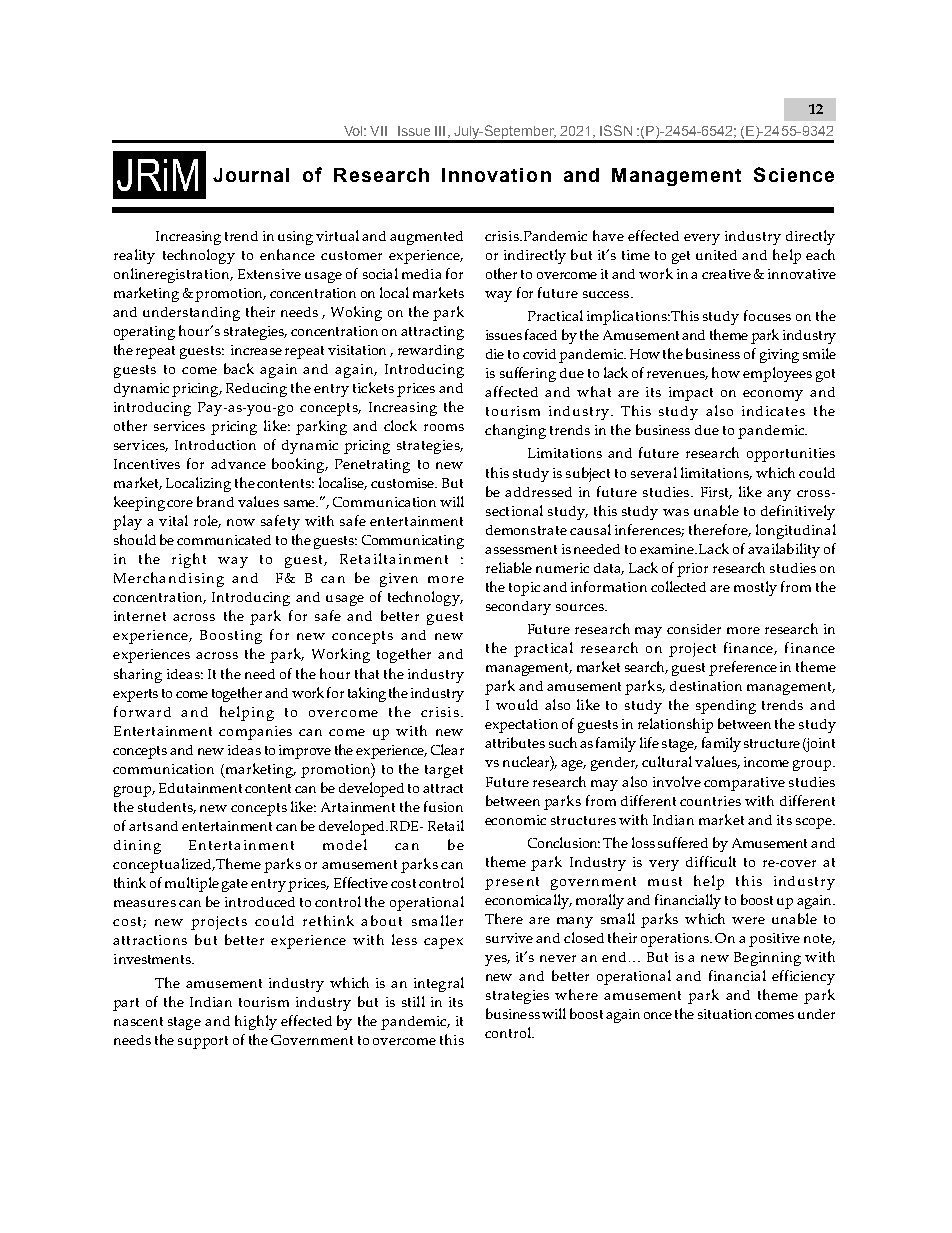 This screenshot has width=952, height=1233. I want to click on attributes, so click(515, 742).
